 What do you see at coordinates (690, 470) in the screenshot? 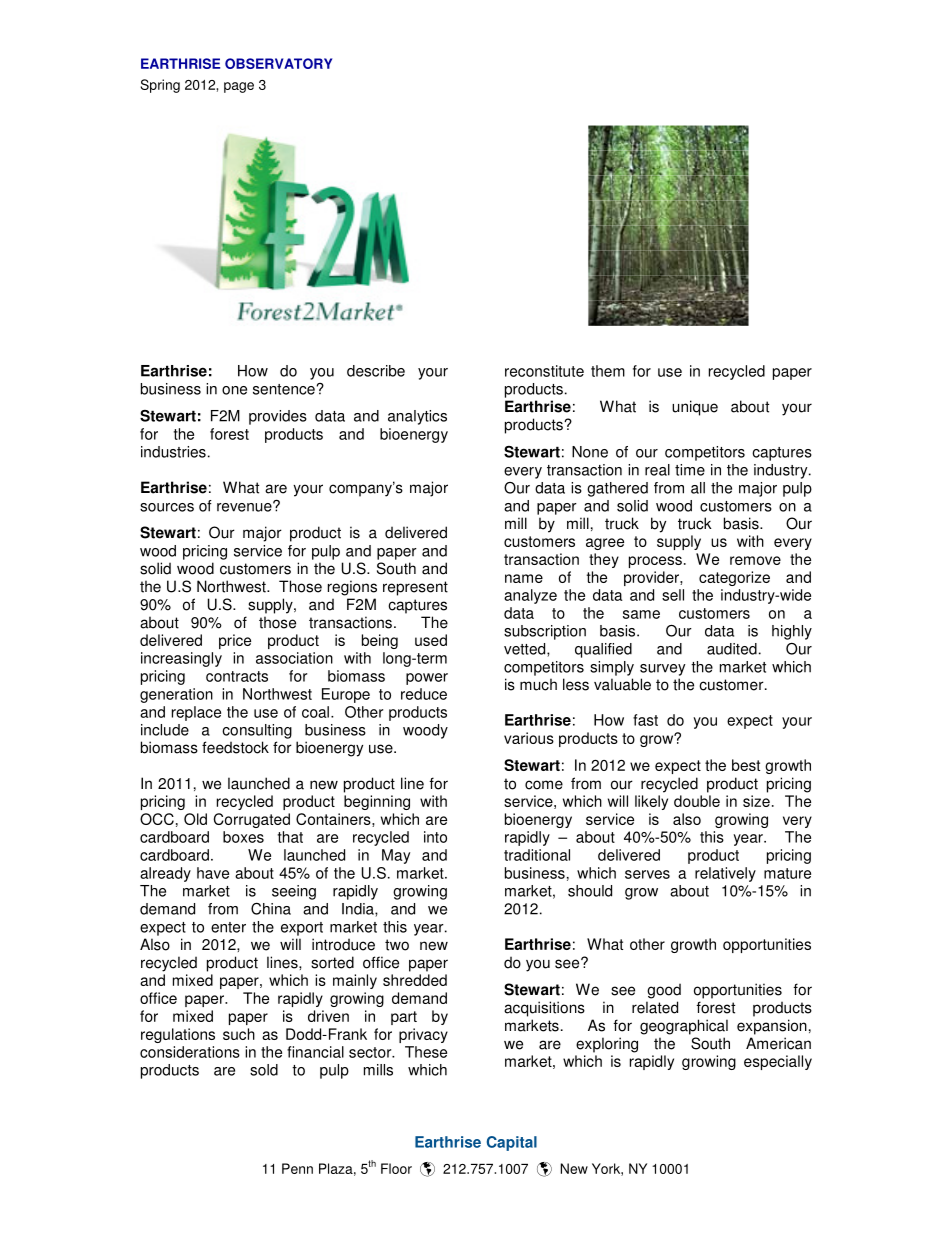
I see `time` at bounding box center [690, 470].
